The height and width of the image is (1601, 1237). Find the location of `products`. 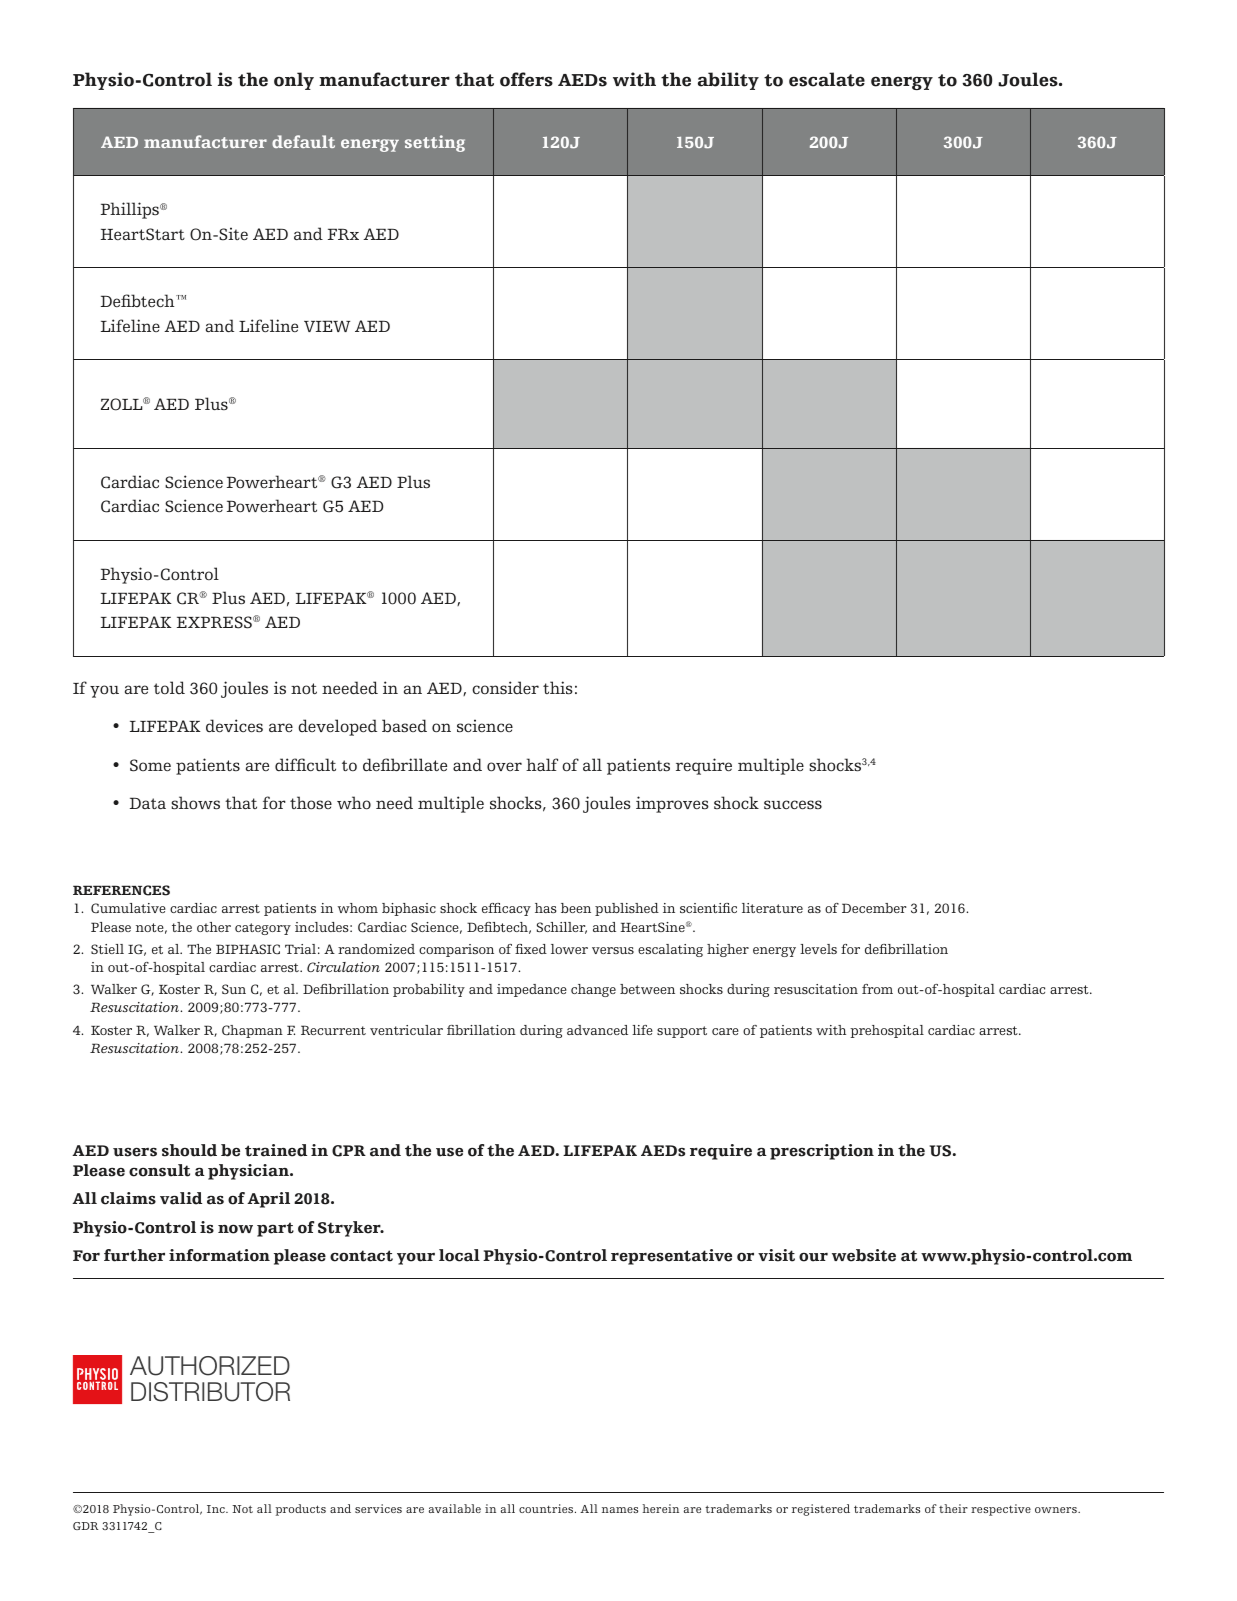

products is located at coordinates (300, 1510).
